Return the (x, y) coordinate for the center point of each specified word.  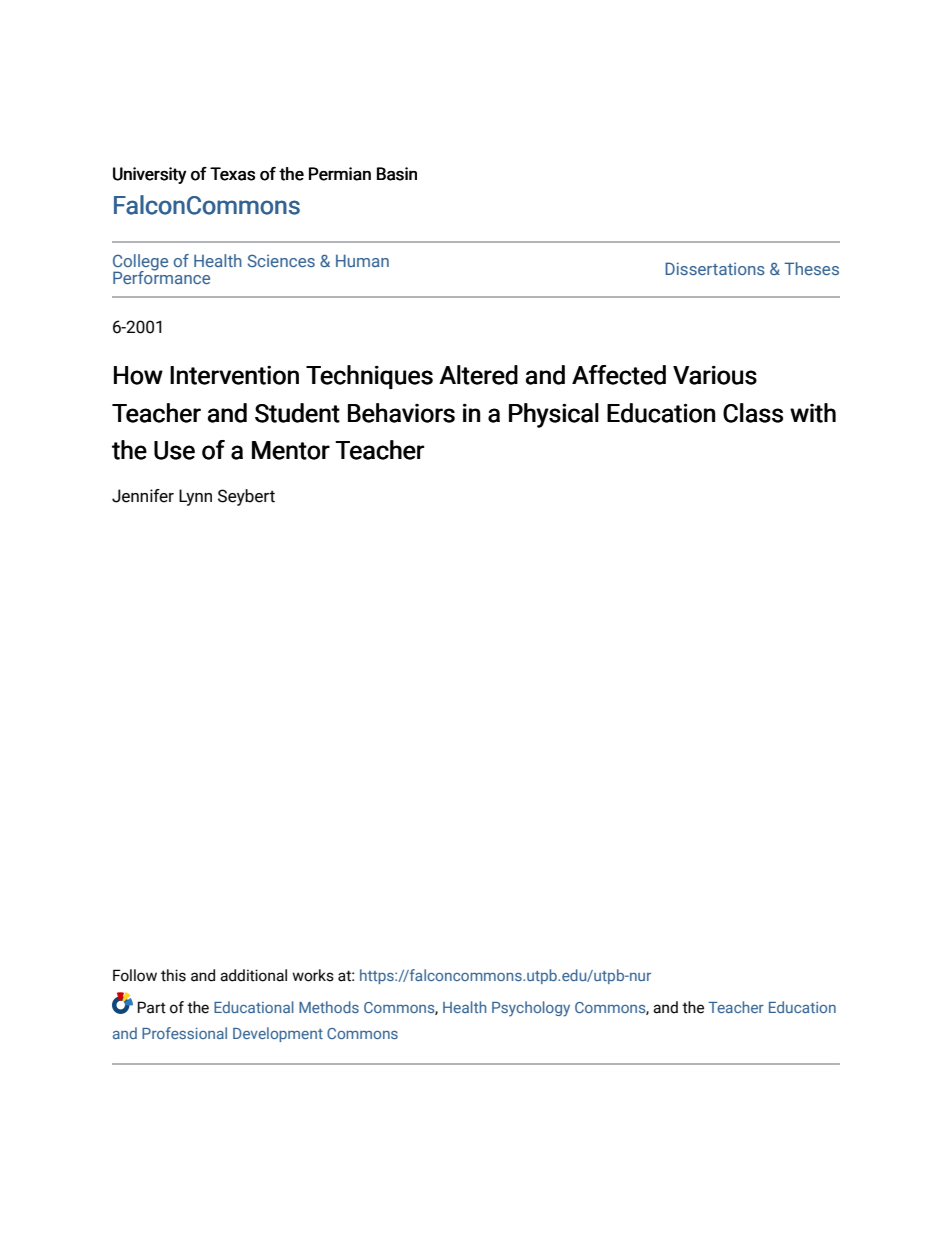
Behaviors (401, 413)
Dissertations (715, 268)
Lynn (195, 497)
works (313, 975)
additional (253, 975)
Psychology (531, 1009)
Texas (232, 174)
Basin (397, 174)
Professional (184, 1033)
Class (753, 413)
